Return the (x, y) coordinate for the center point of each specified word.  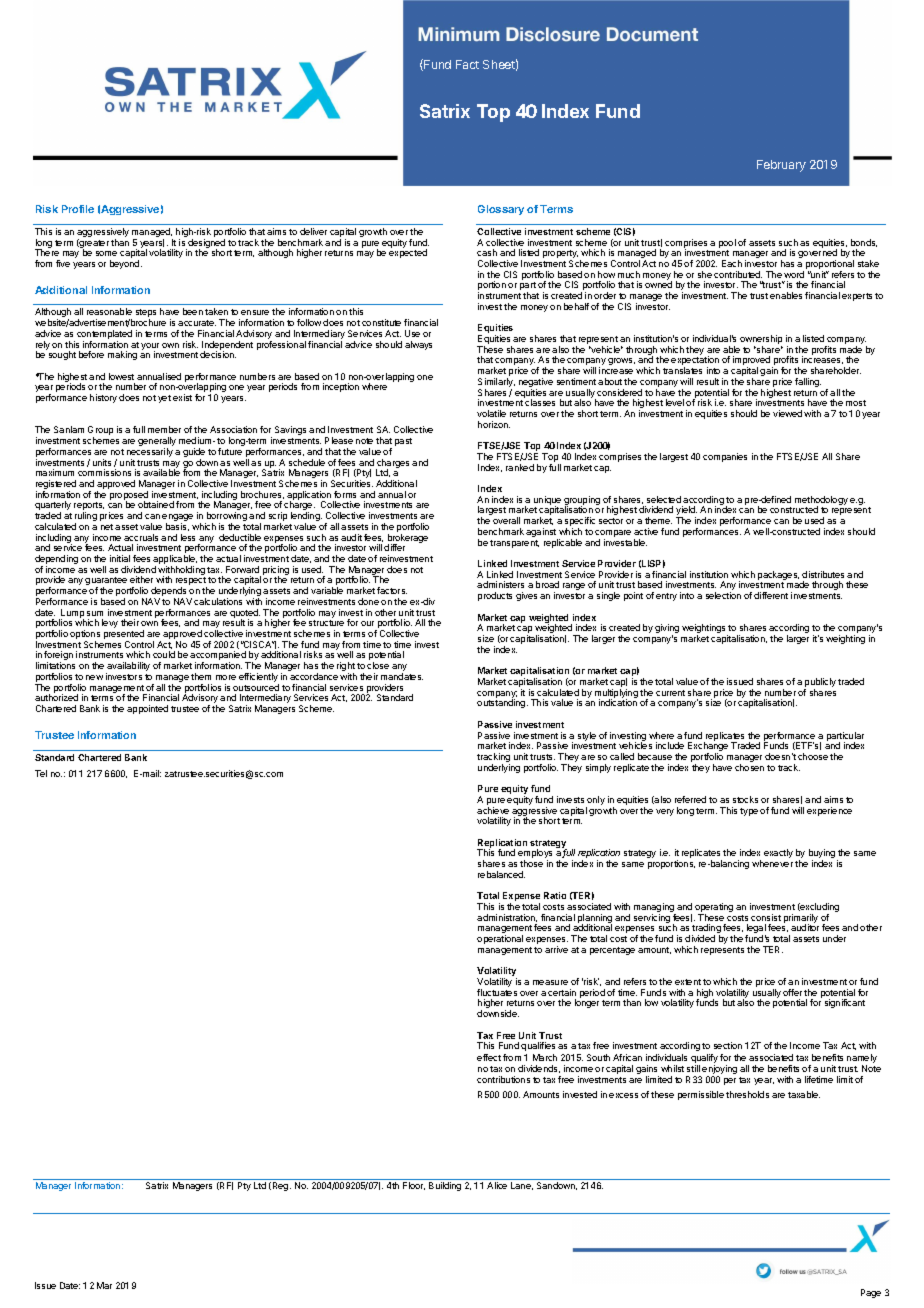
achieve (493, 810)
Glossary (501, 210)
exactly (778, 853)
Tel (41, 773)
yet (164, 399)
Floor (414, 1186)
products (495, 596)
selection (723, 595)
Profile (78, 209)
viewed (787, 413)
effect (489, 1057)
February (781, 166)
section (728, 1045)
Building (445, 1186)
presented (124, 636)
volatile (491, 413)
